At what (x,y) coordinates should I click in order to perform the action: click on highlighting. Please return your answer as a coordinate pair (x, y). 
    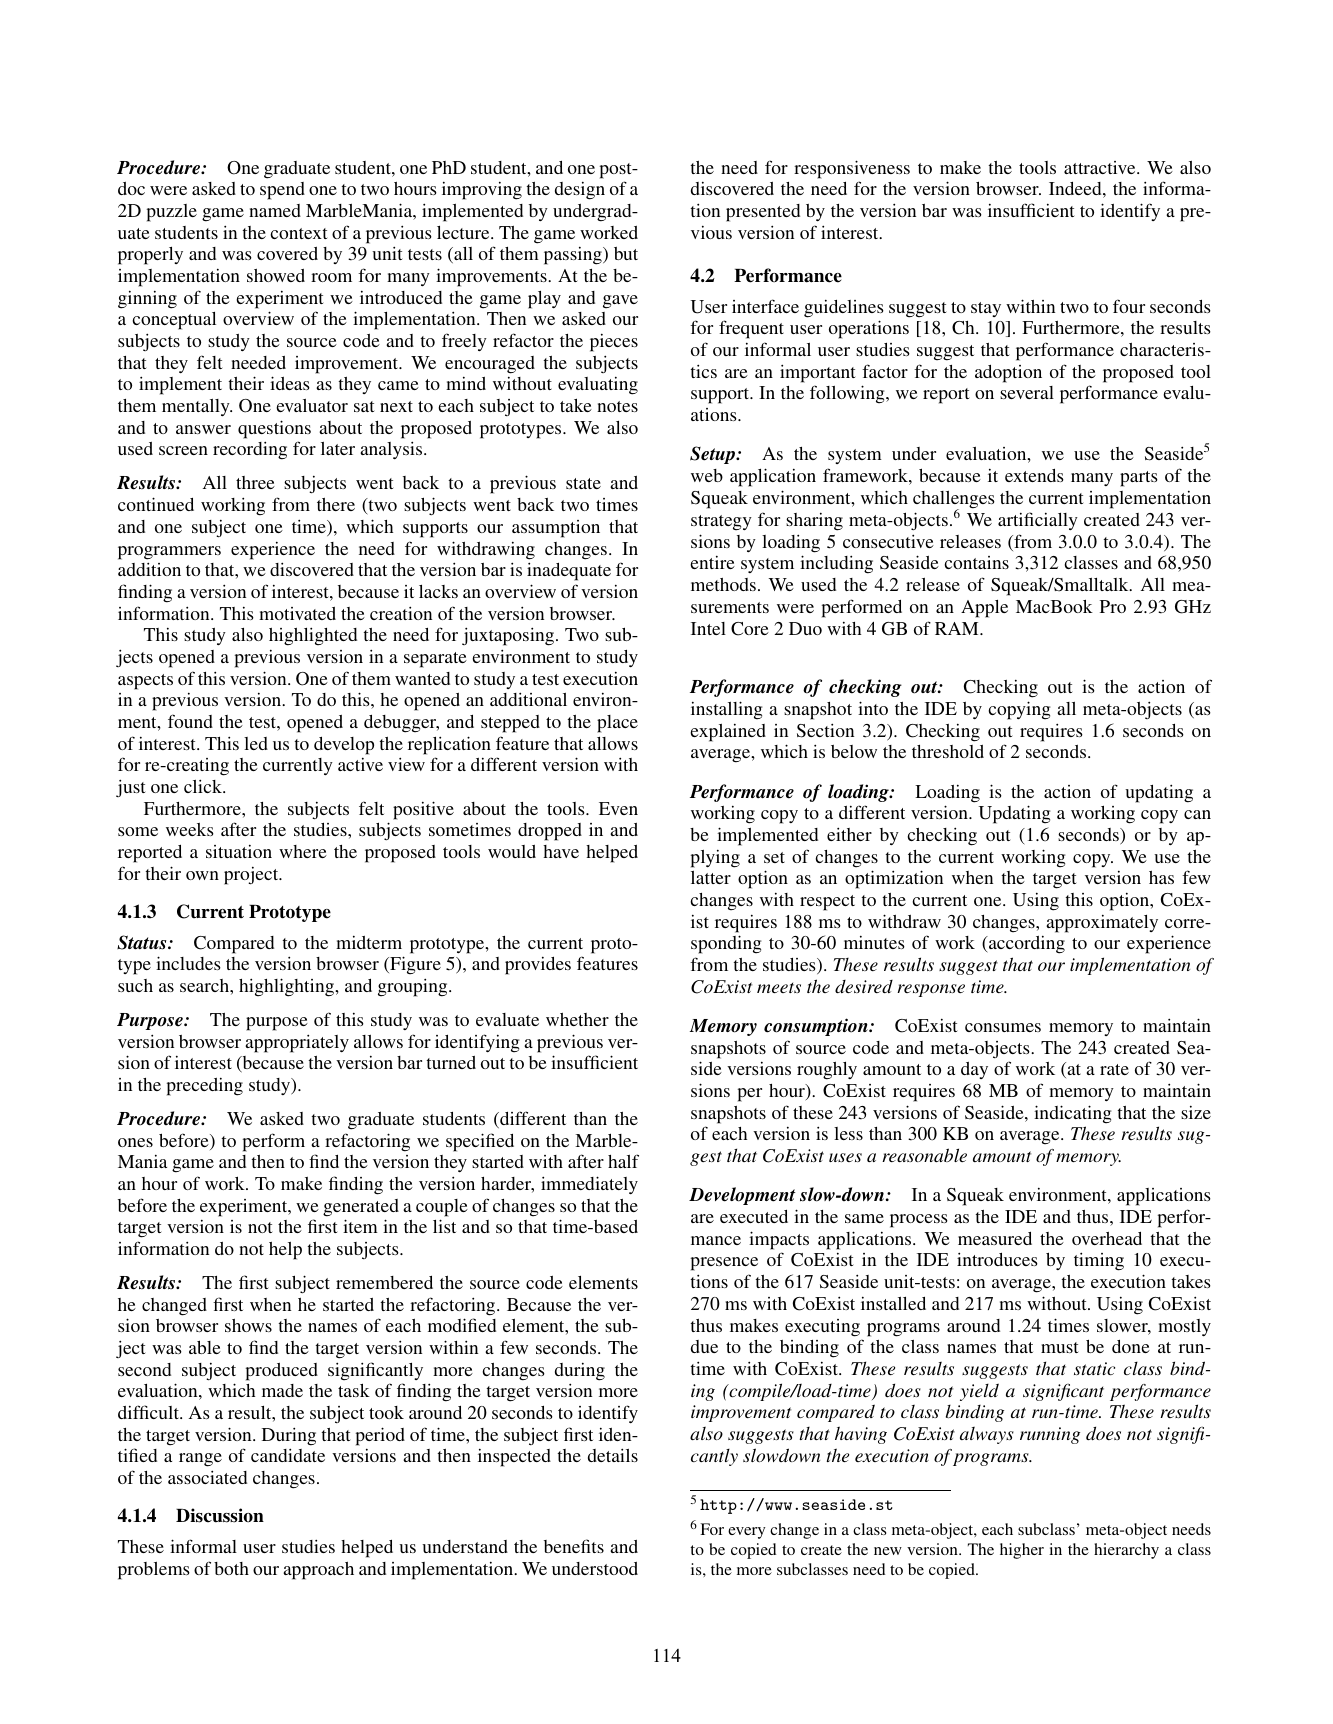
    Looking at the image, I should click on (287, 987).
